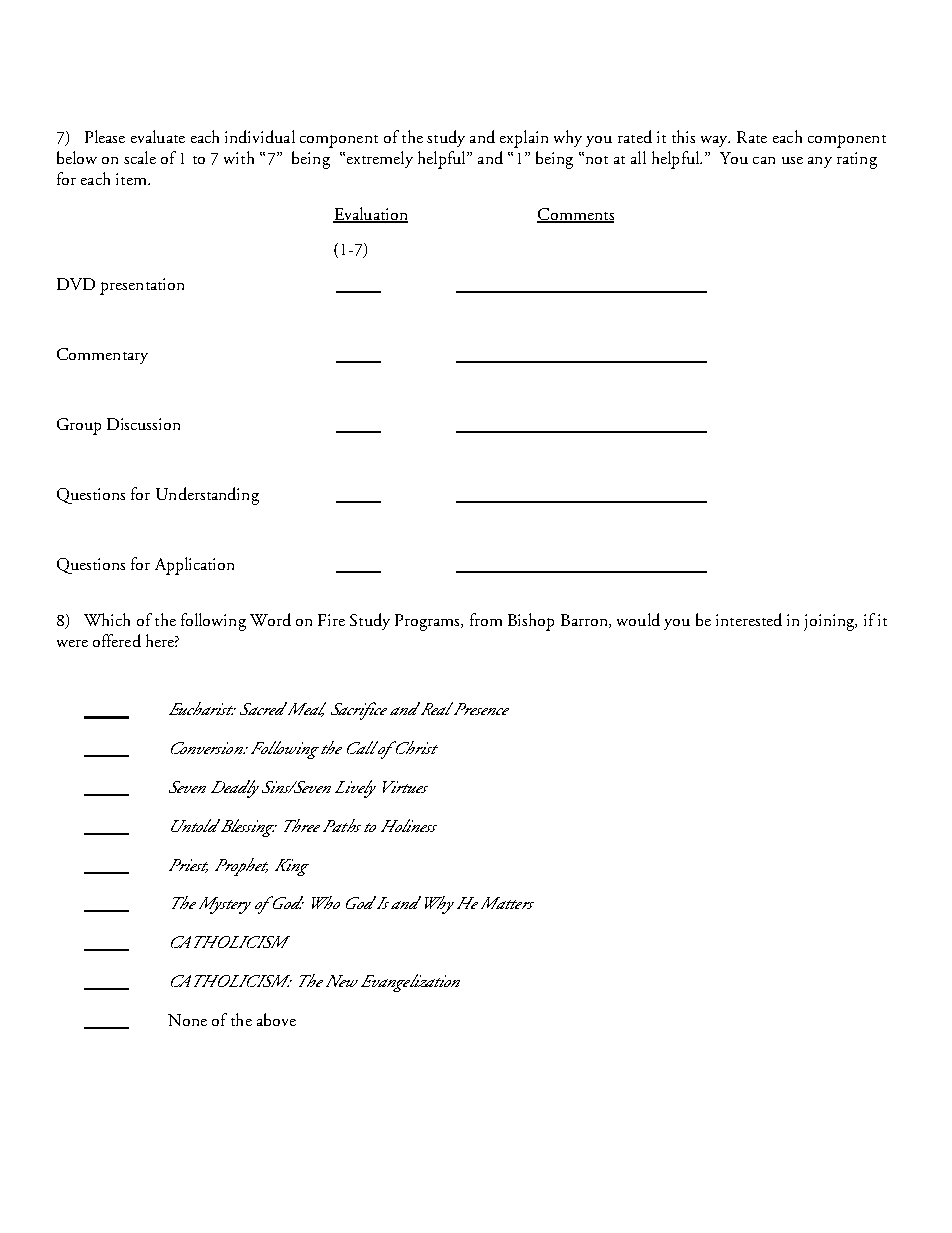  I want to click on None, so click(187, 1020).
